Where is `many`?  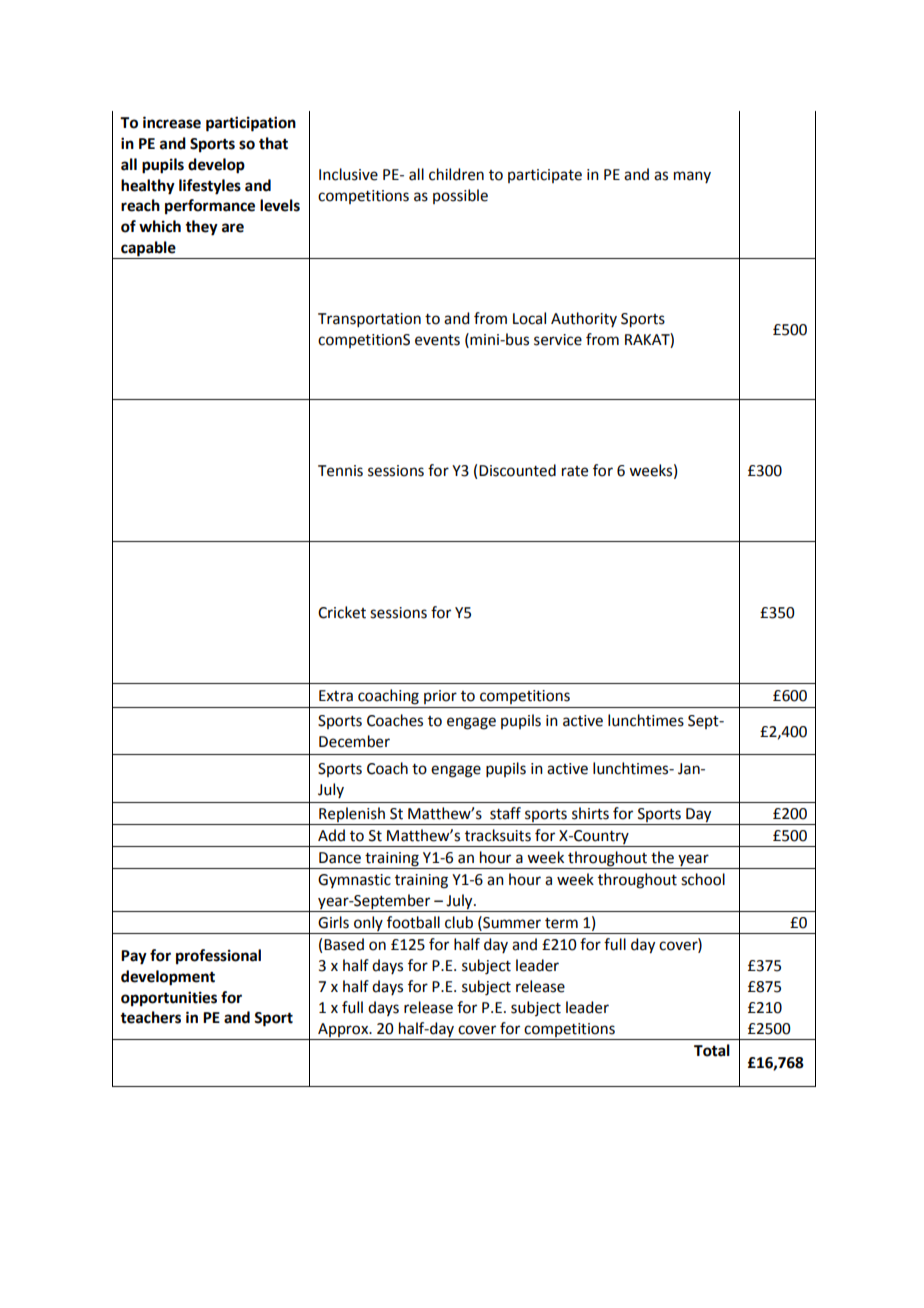 many is located at coordinates (692, 177).
